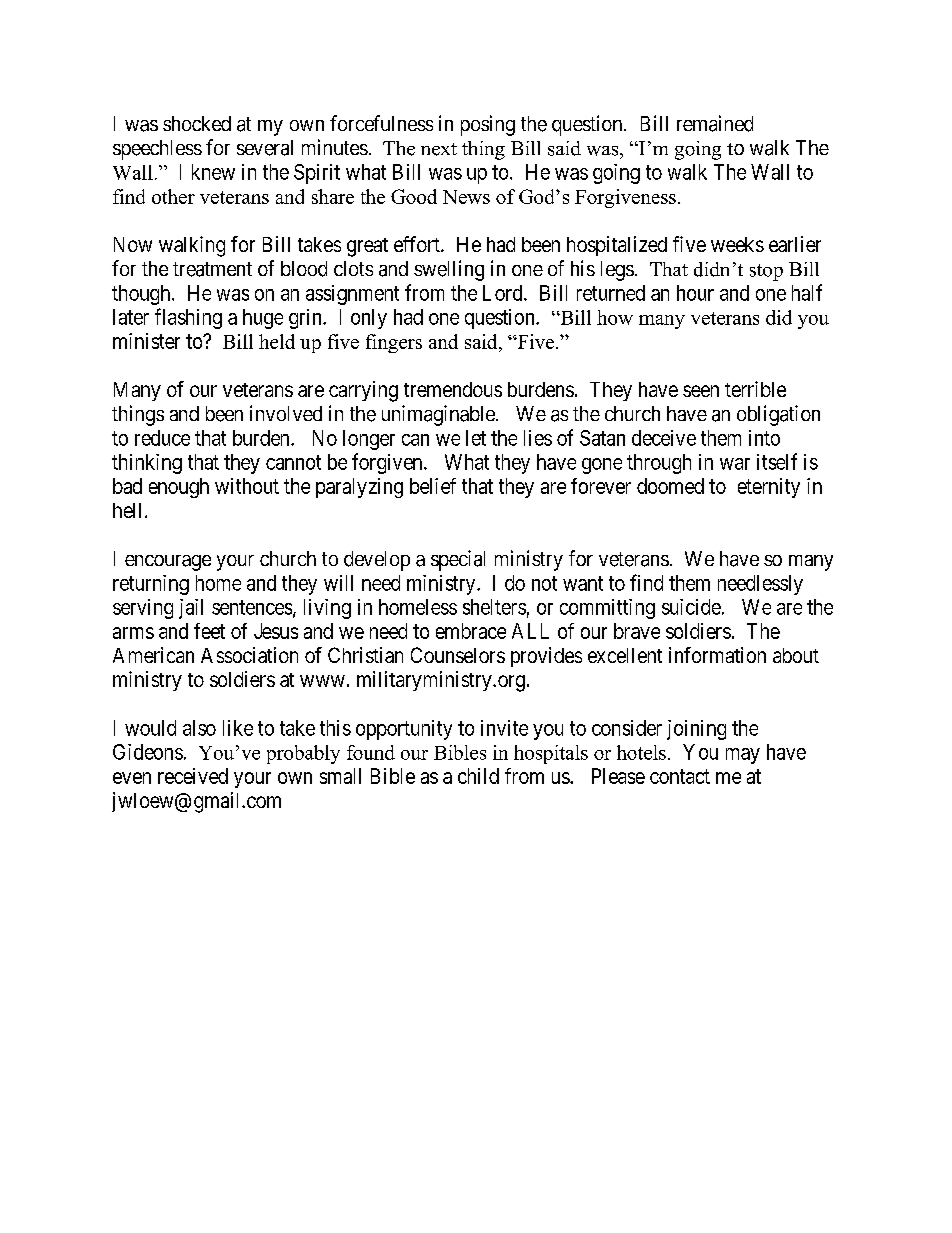 Image resolution: width=952 pixels, height=1233 pixels. What do you see at coordinates (449, 270) in the screenshot?
I see `swelling` at bounding box center [449, 270].
